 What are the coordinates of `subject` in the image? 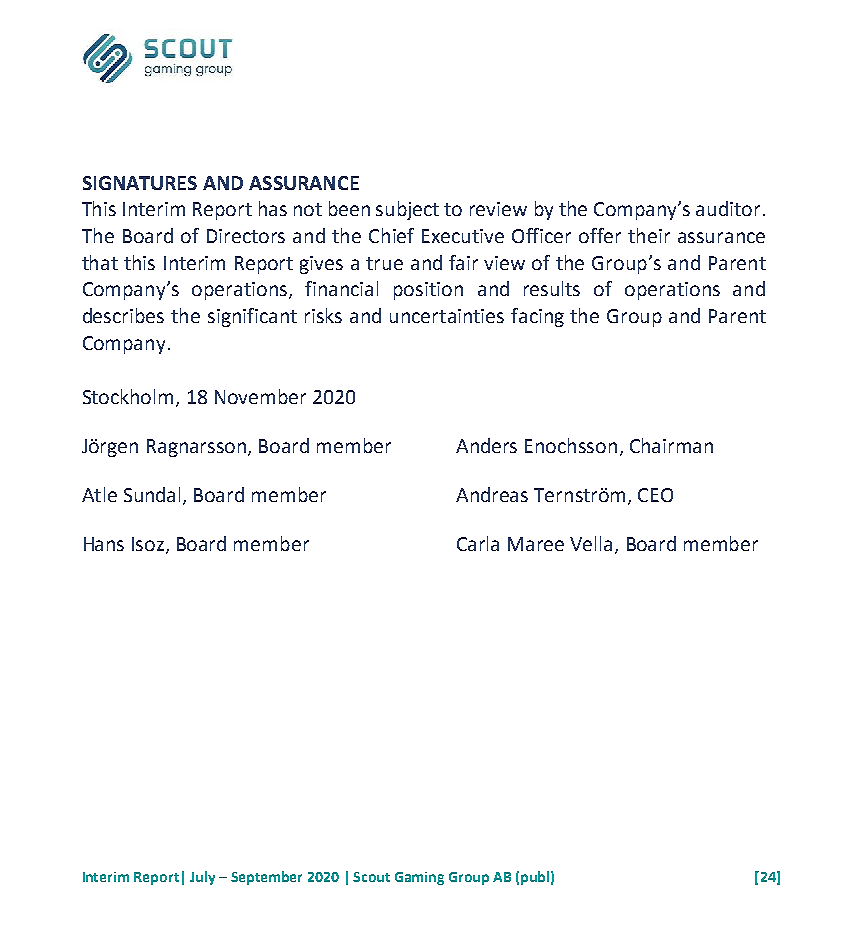 It's located at (407, 210).
